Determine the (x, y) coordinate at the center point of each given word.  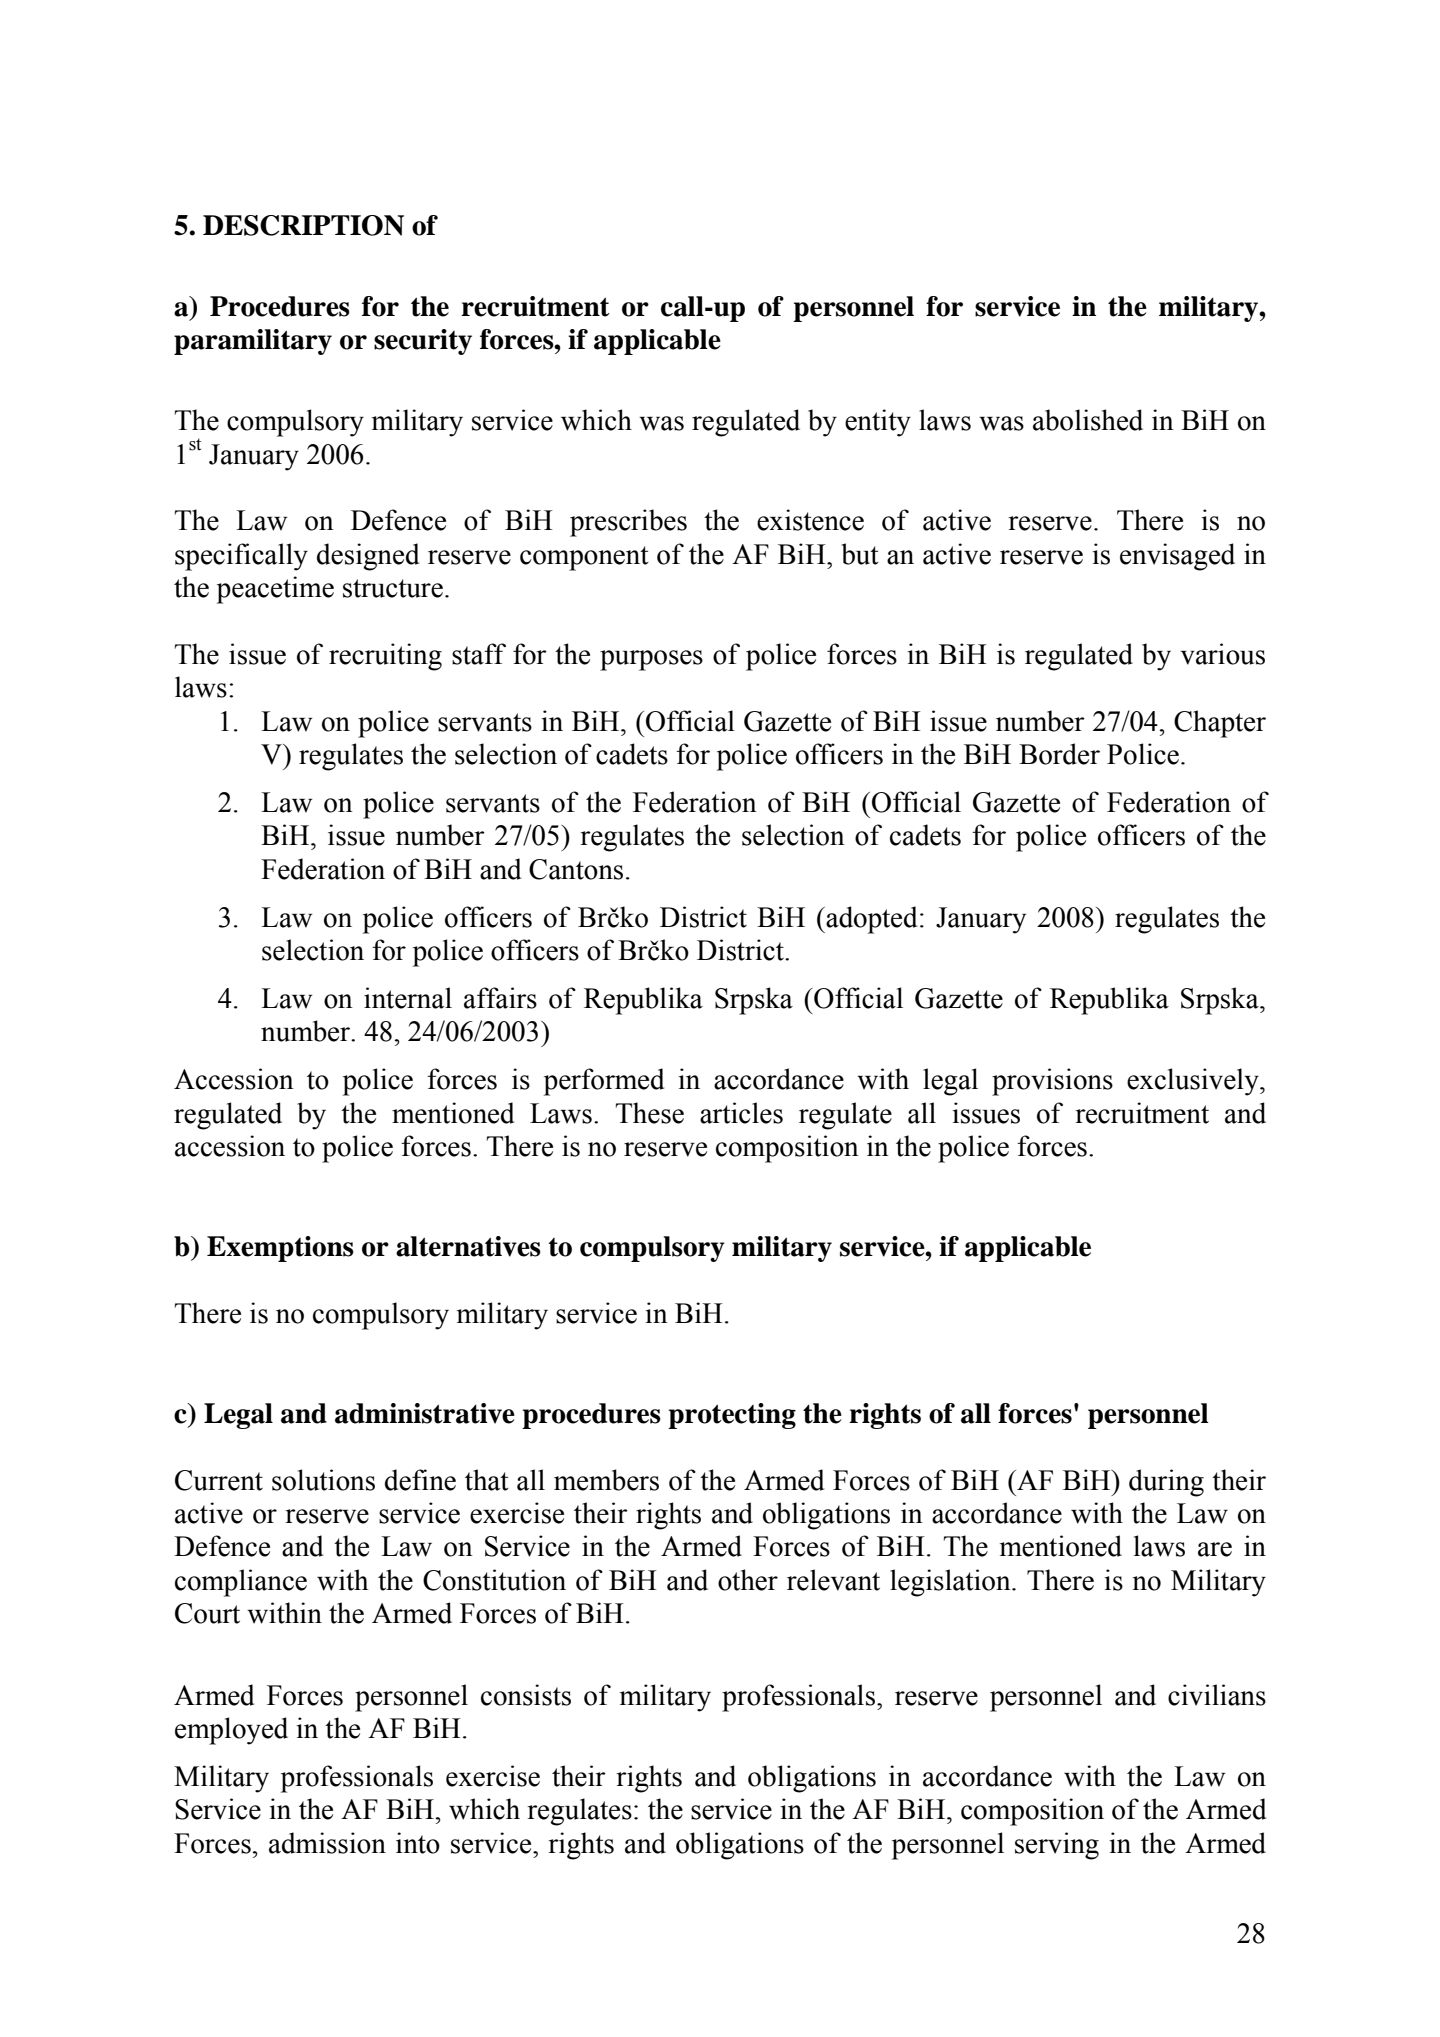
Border (1059, 754)
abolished (1088, 420)
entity (878, 423)
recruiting (385, 657)
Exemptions (280, 1249)
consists (526, 1695)
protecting (732, 1416)
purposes (651, 660)
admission (327, 1843)
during (1166, 1483)
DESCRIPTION (303, 225)
